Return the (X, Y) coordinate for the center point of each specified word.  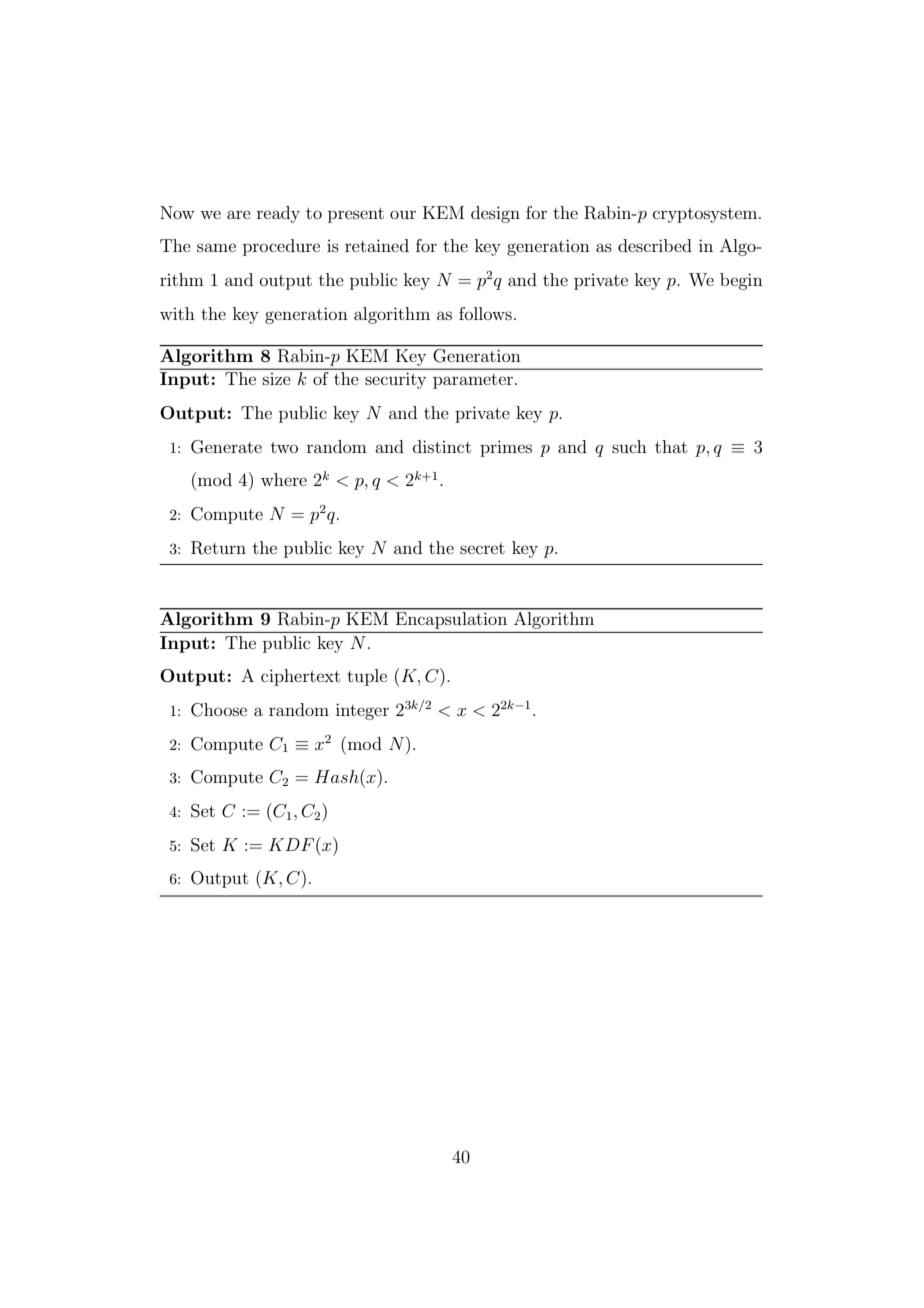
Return (218, 548)
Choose (219, 710)
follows (485, 313)
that (671, 446)
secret (482, 548)
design (495, 214)
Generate (226, 447)
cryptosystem (706, 215)
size (277, 379)
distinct (442, 446)
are (239, 214)
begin (741, 281)
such (629, 446)
